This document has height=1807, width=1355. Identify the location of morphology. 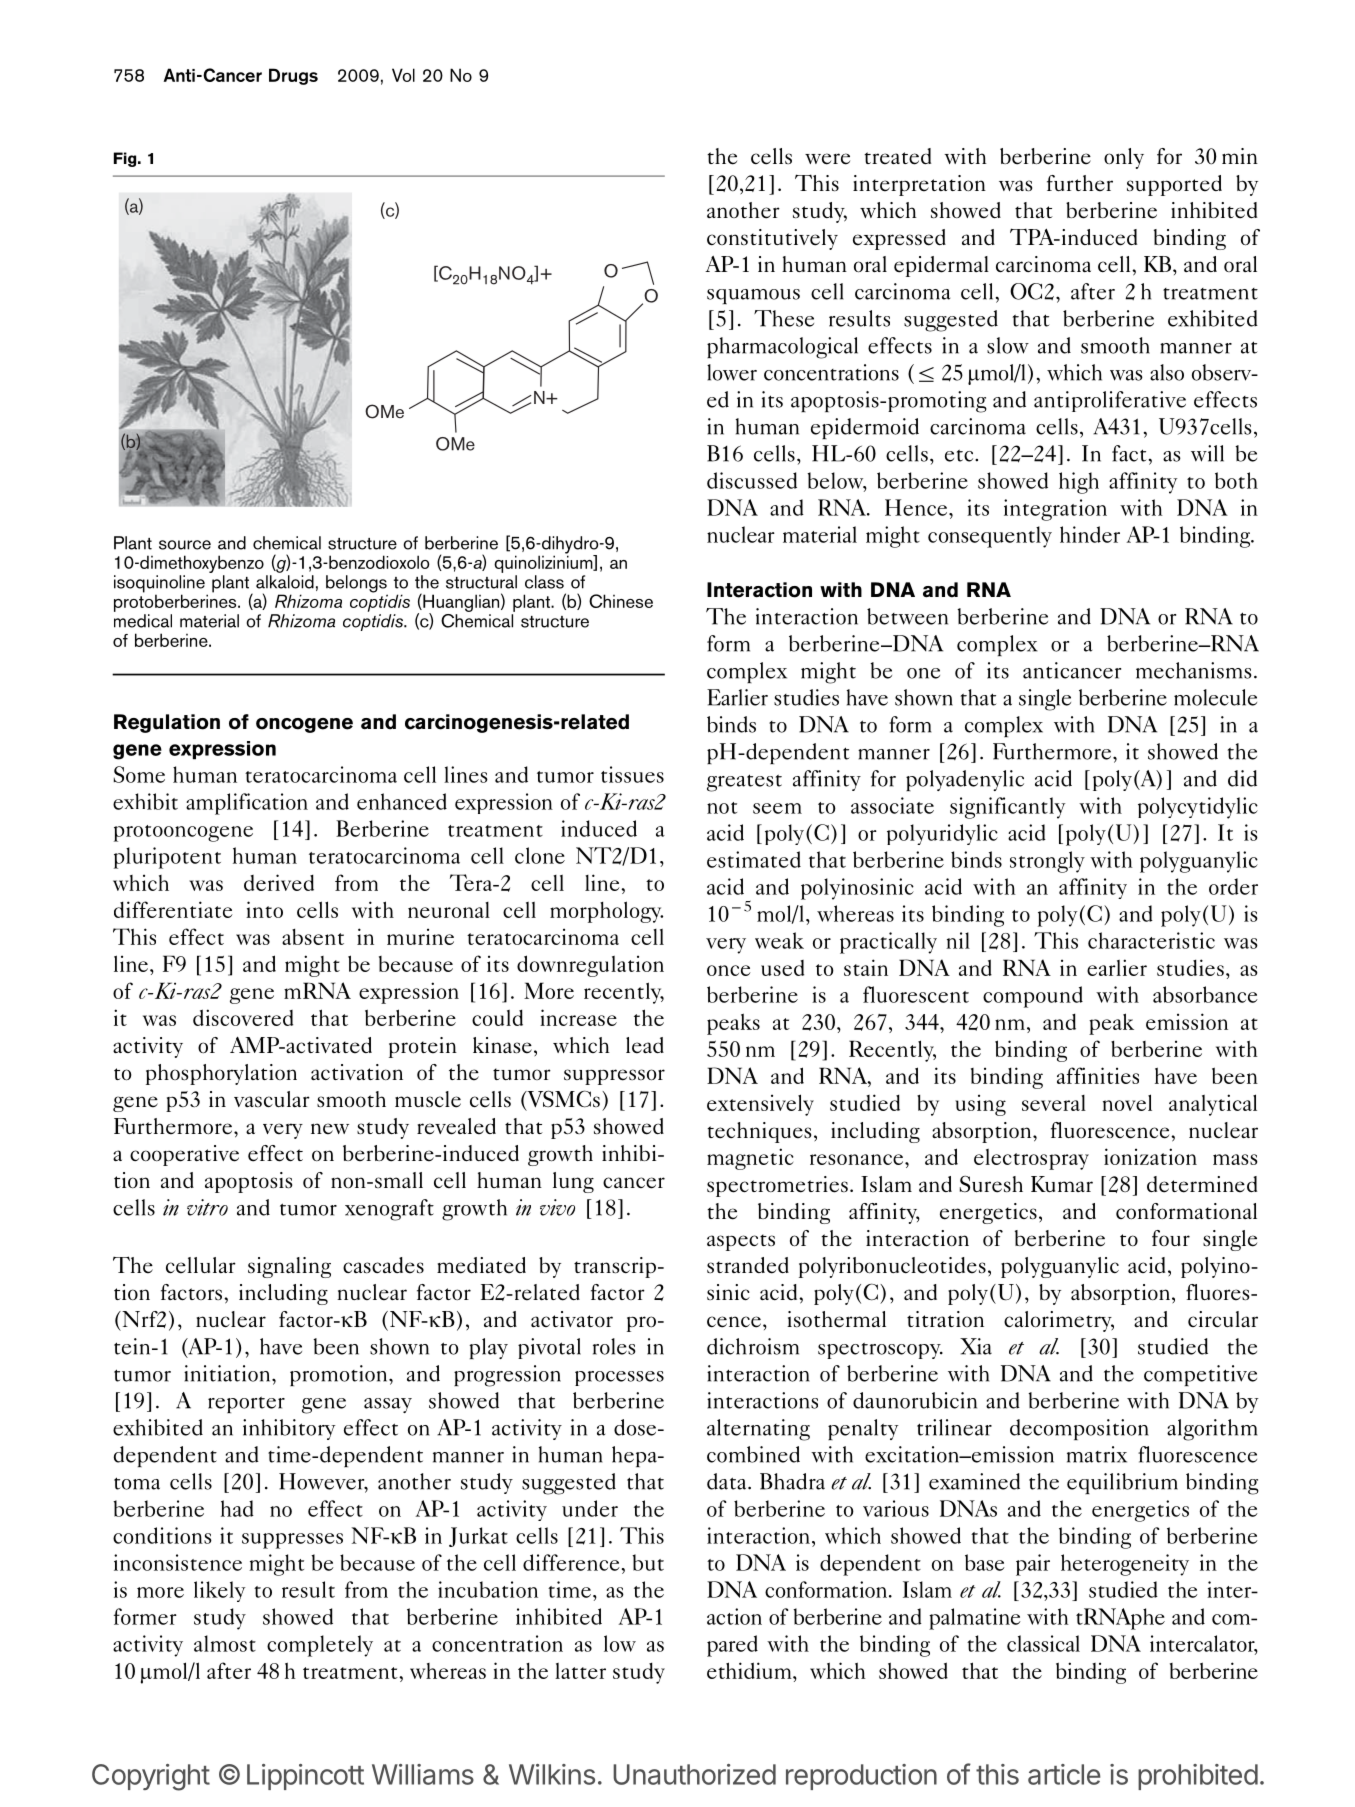
(606, 912).
